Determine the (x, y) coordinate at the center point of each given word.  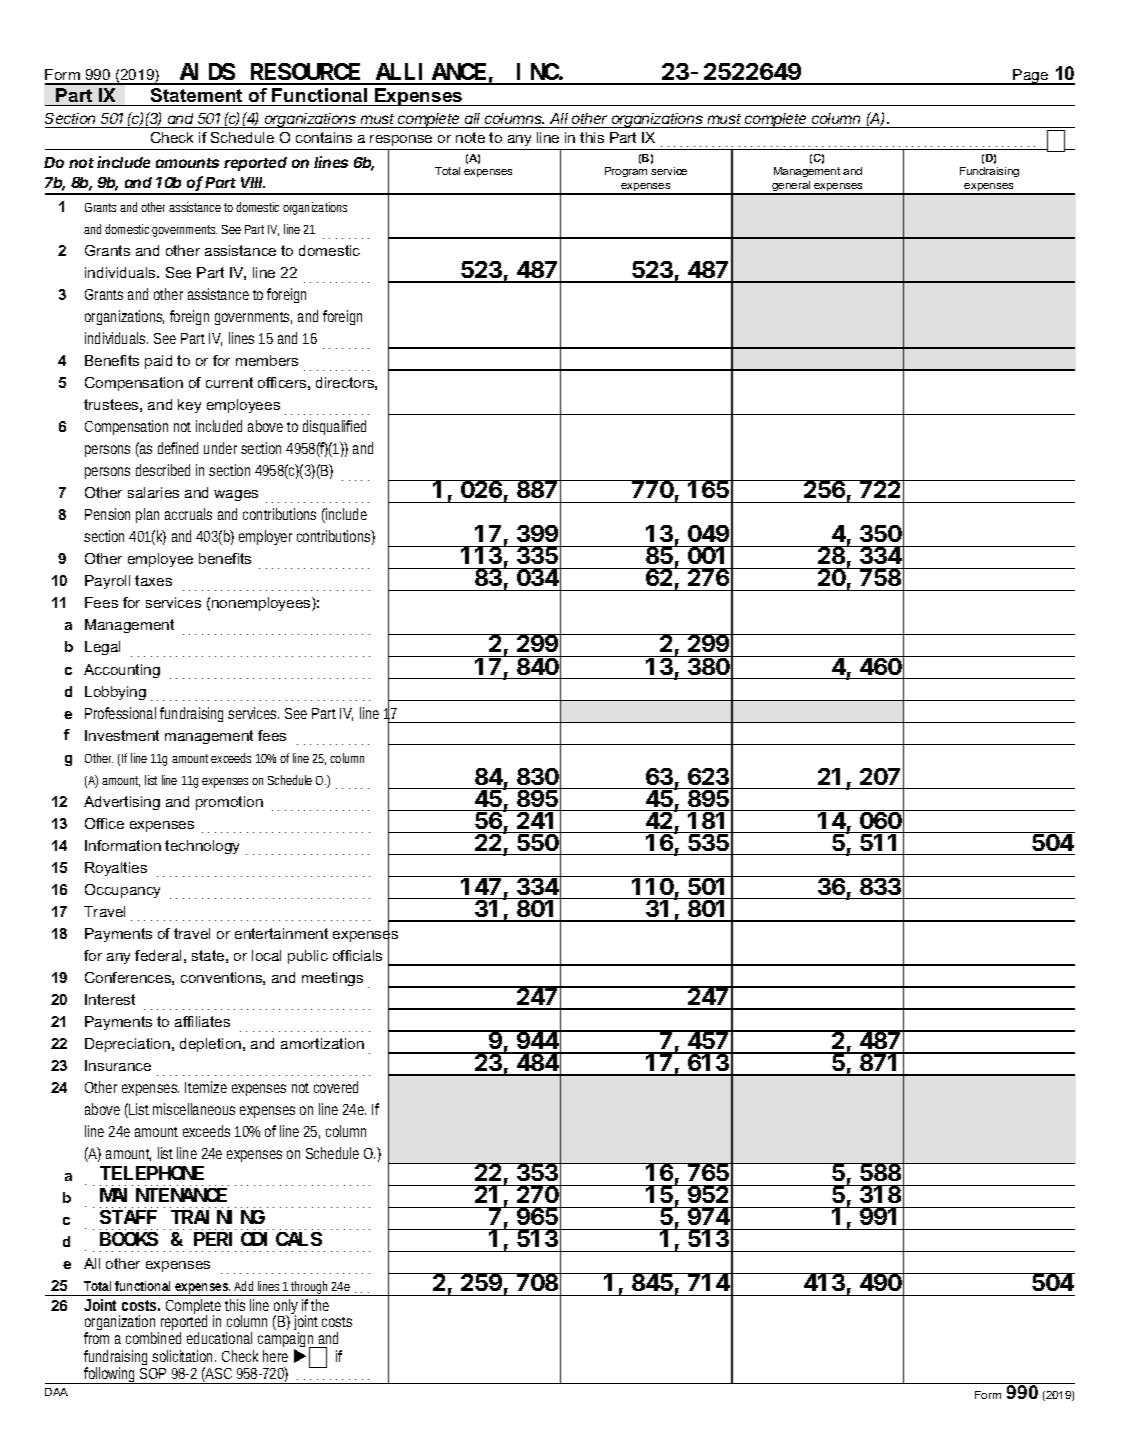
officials (357, 955)
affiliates (202, 1021)
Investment (122, 735)
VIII (253, 182)
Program (626, 172)
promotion (229, 803)
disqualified (334, 427)
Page (1031, 77)
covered (336, 1087)
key (189, 406)
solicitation (184, 1356)
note (470, 137)
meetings (332, 979)
